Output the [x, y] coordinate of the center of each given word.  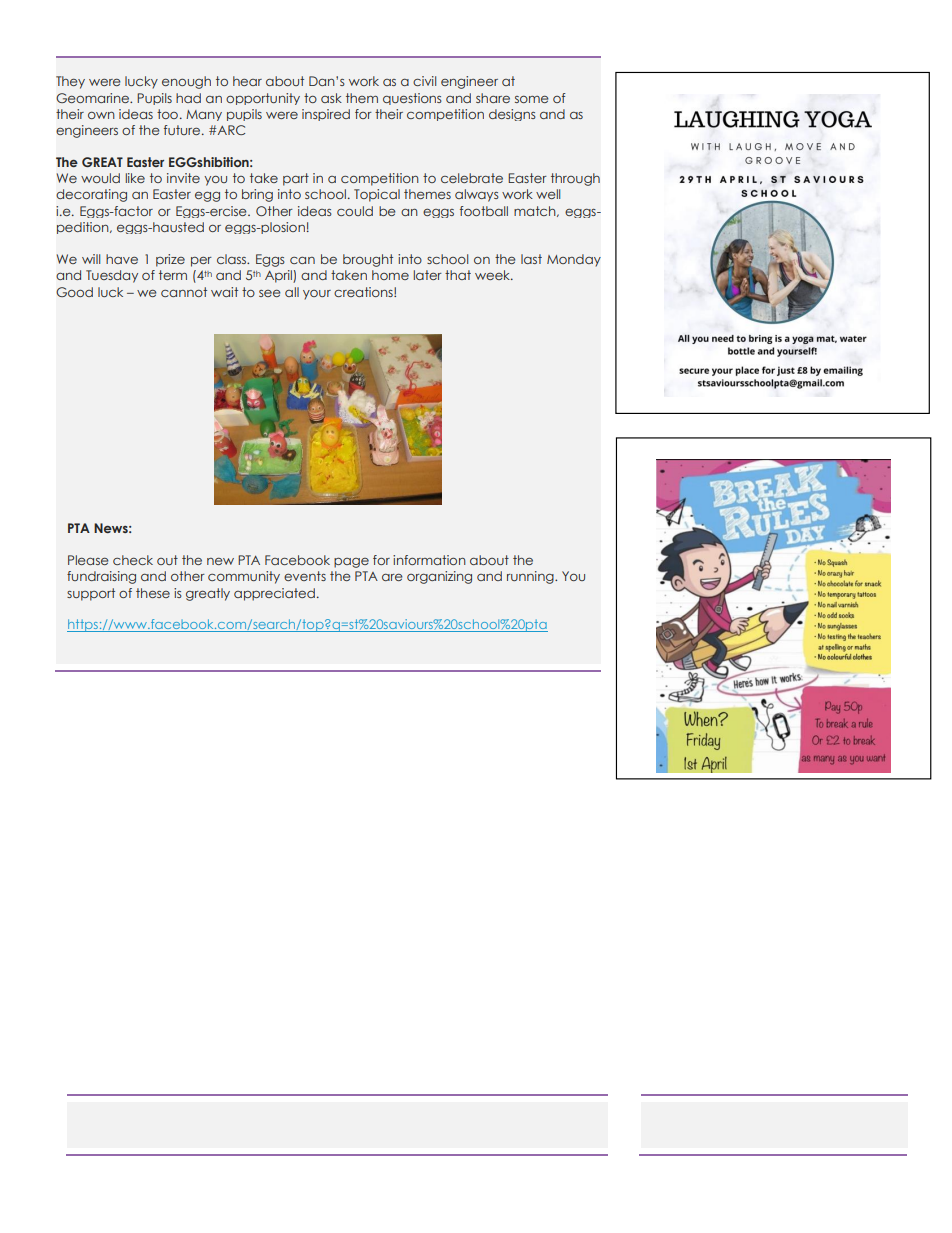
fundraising [101, 577]
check [133, 560]
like [135, 178]
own [101, 115]
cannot [184, 292]
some [532, 99]
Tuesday [112, 276]
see [270, 293]
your [317, 295]
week [493, 275]
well [548, 194]
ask [331, 98]
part [296, 179]
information [429, 560]
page [351, 562]
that [458, 275]
